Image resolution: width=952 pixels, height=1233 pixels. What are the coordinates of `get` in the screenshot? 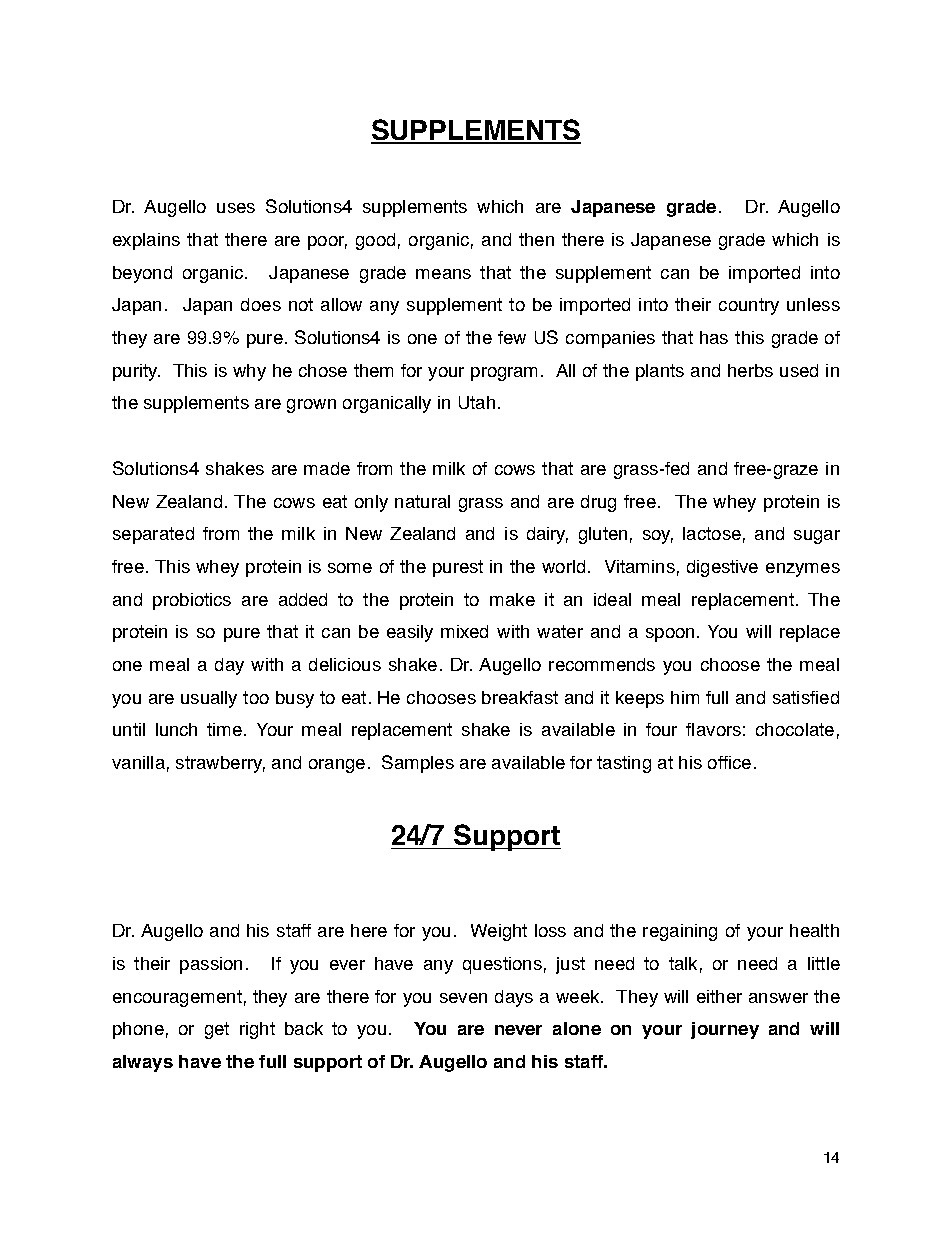 It's located at (217, 1030).
